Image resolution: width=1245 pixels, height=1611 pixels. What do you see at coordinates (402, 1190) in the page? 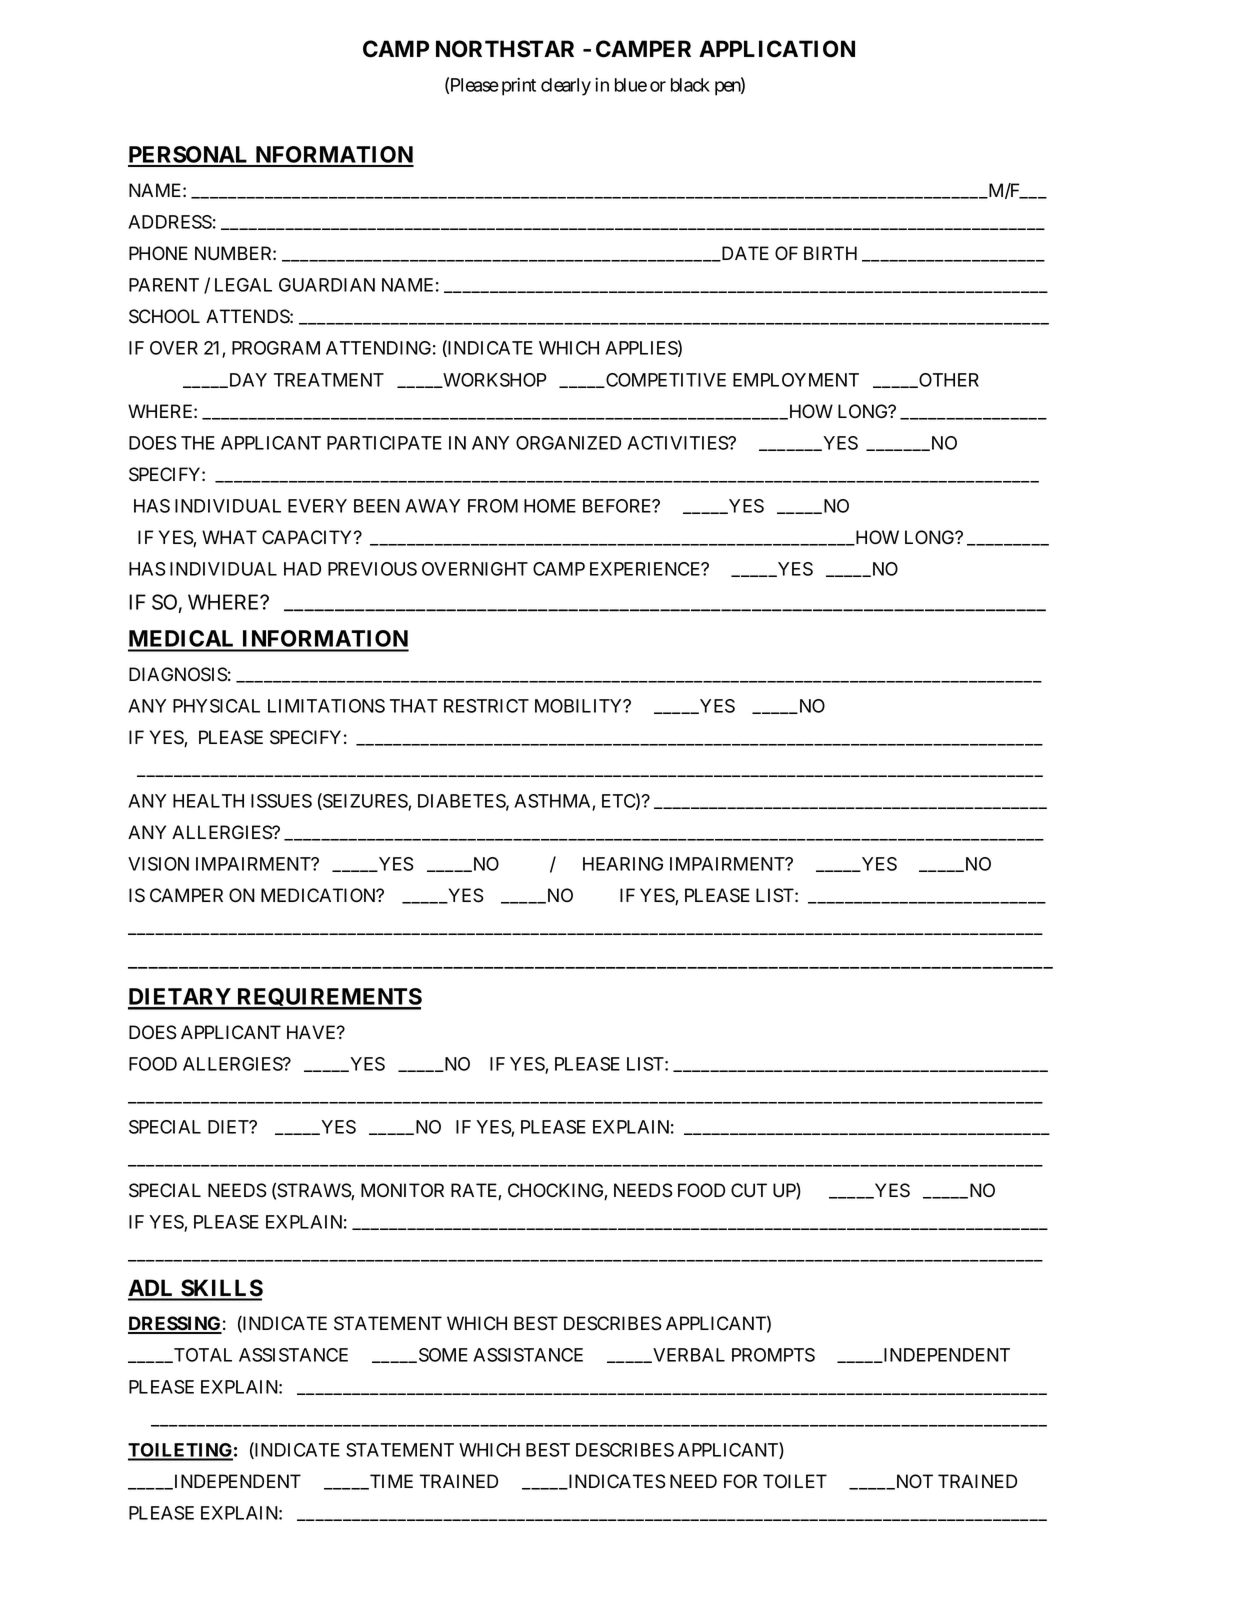
I see `MONITOR` at bounding box center [402, 1190].
